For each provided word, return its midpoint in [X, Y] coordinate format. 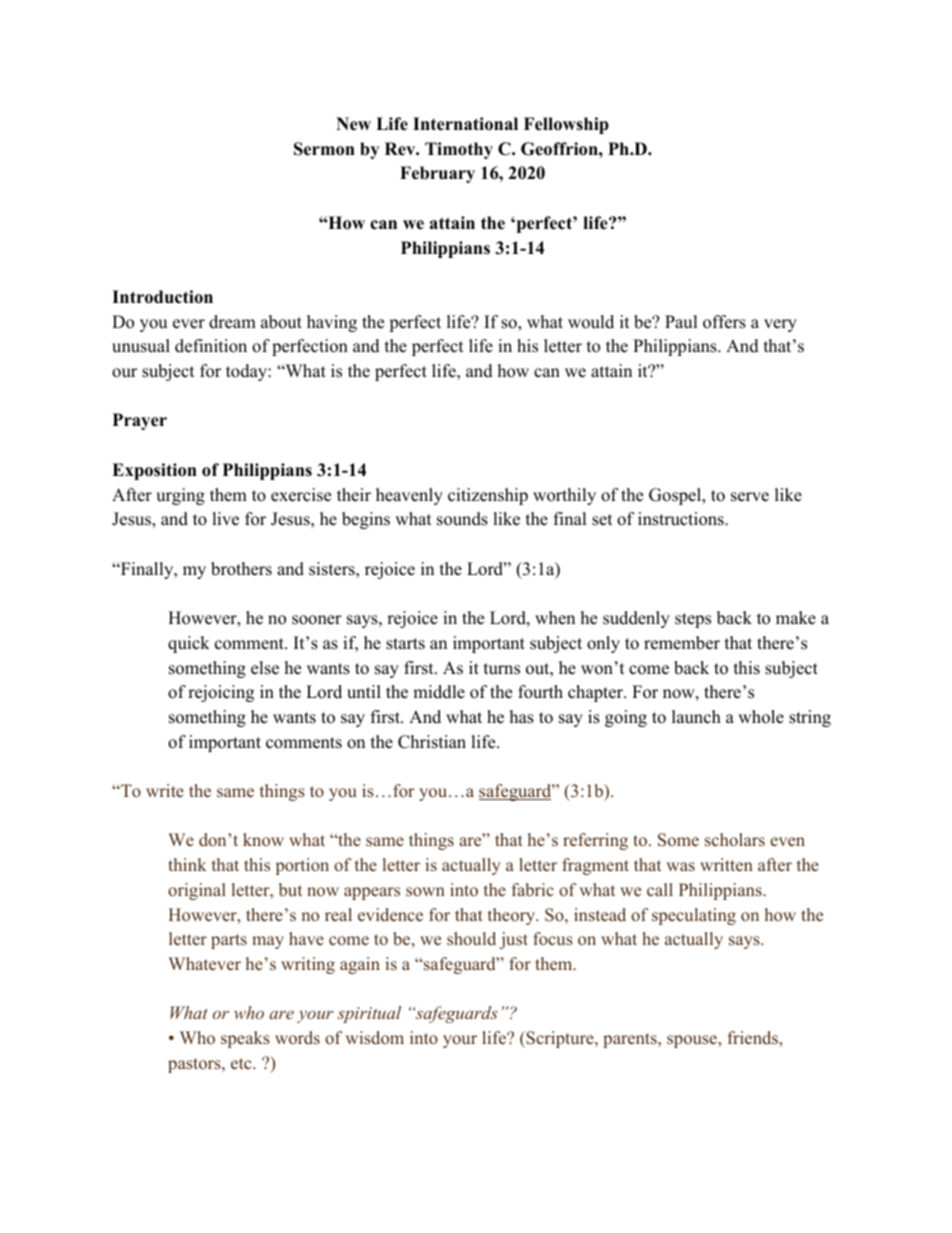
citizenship [488, 496]
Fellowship [566, 125]
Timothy [459, 150]
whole [761, 717]
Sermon [324, 149]
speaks [245, 1039]
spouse [693, 1041]
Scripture [560, 1039]
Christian [432, 742]
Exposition [154, 471]
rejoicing [221, 693]
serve [750, 497]
